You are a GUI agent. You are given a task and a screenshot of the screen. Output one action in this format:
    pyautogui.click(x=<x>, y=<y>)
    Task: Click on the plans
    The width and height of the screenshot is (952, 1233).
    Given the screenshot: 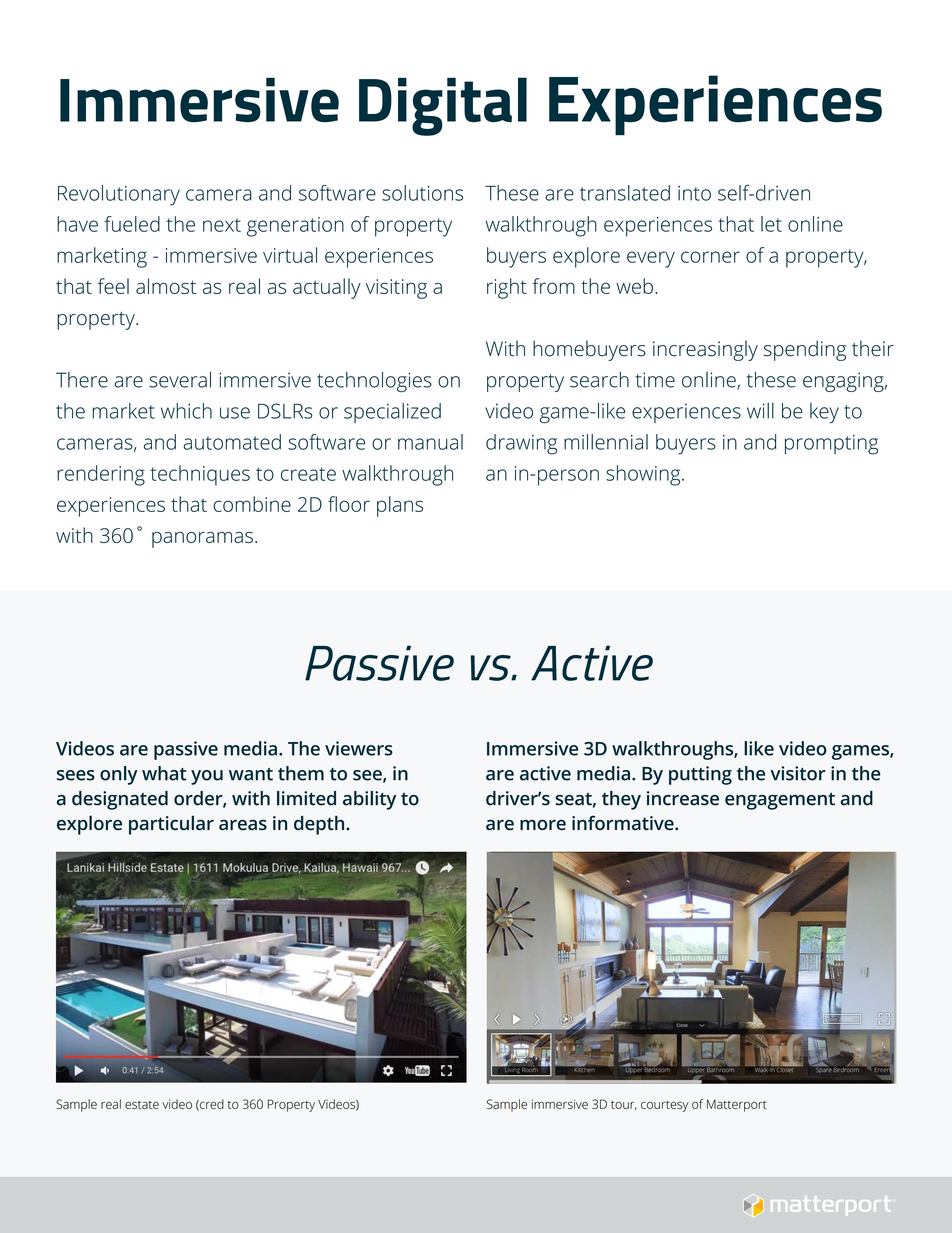 What is the action you would take?
    pyautogui.click(x=400, y=506)
